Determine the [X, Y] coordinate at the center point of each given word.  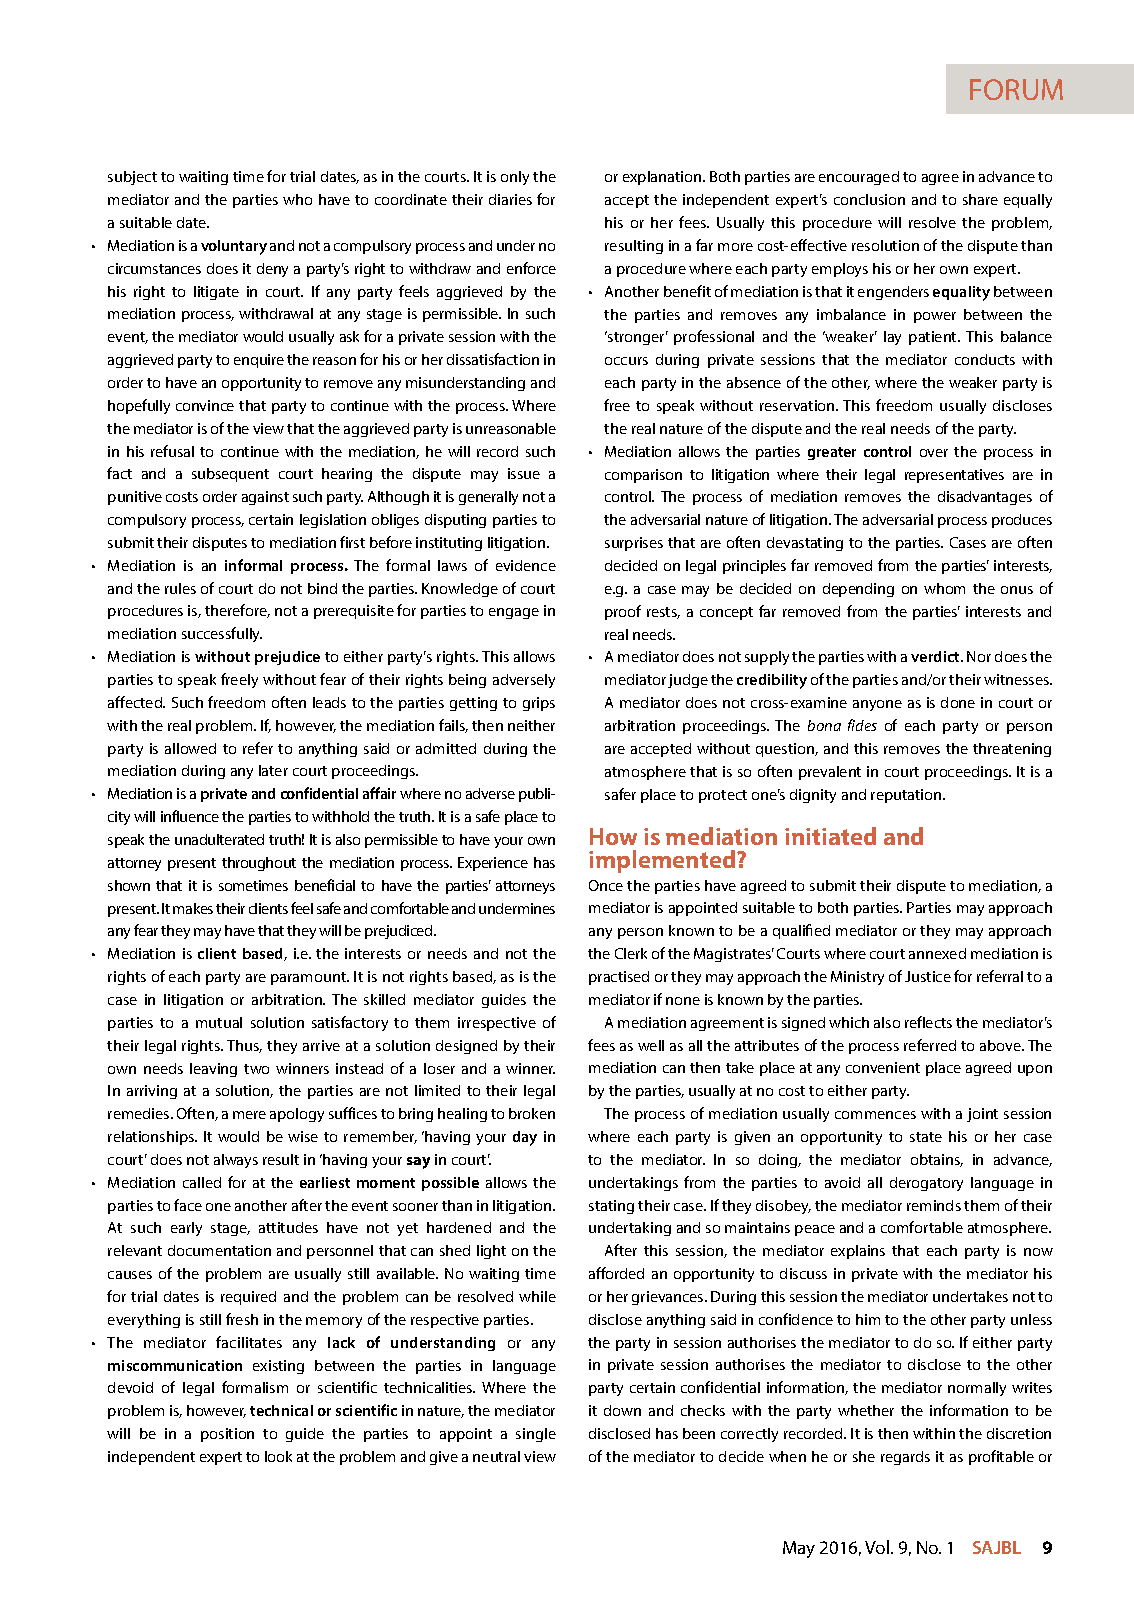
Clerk [631, 953]
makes [193, 908]
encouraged [859, 178]
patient [934, 338]
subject [132, 178]
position [227, 1435]
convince [205, 405]
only [515, 178]
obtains [937, 1160]
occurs [626, 361]
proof [623, 612]
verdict [937, 656]
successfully [222, 634]
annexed [937, 953]
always [236, 1161]
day [525, 1138]
